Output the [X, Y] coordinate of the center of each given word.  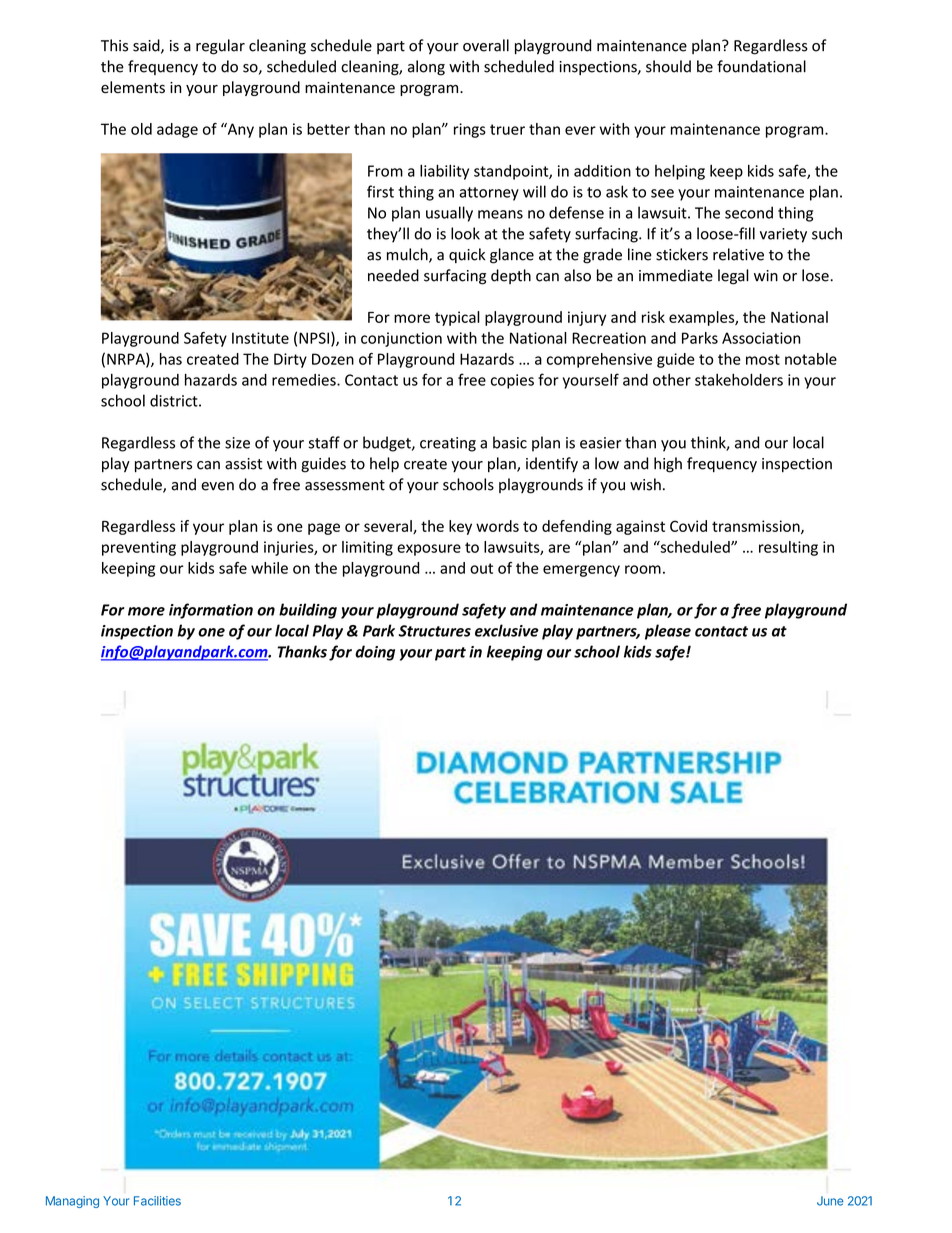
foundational [761, 66]
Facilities [157, 1201]
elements [133, 87]
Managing [72, 1202]
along [426, 68]
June [830, 1201]
